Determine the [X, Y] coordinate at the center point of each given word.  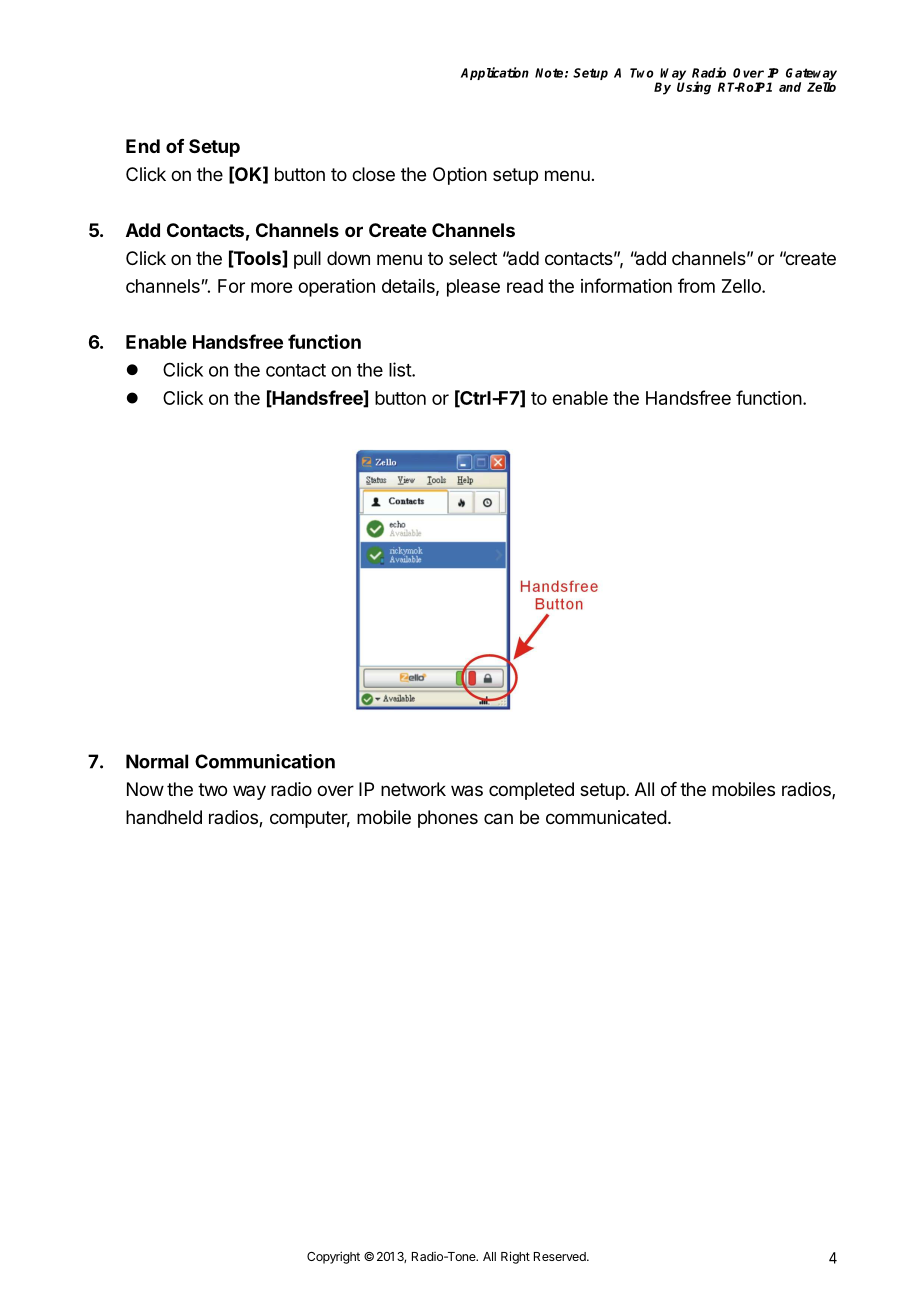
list [401, 369]
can [498, 818]
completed [531, 791]
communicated [606, 817]
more [271, 287]
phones [448, 819]
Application [495, 73]
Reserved [561, 1256]
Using [694, 88]
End [143, 146]
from [696, 285]
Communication [265, 761]
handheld [164, 817]
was [467, 790]
